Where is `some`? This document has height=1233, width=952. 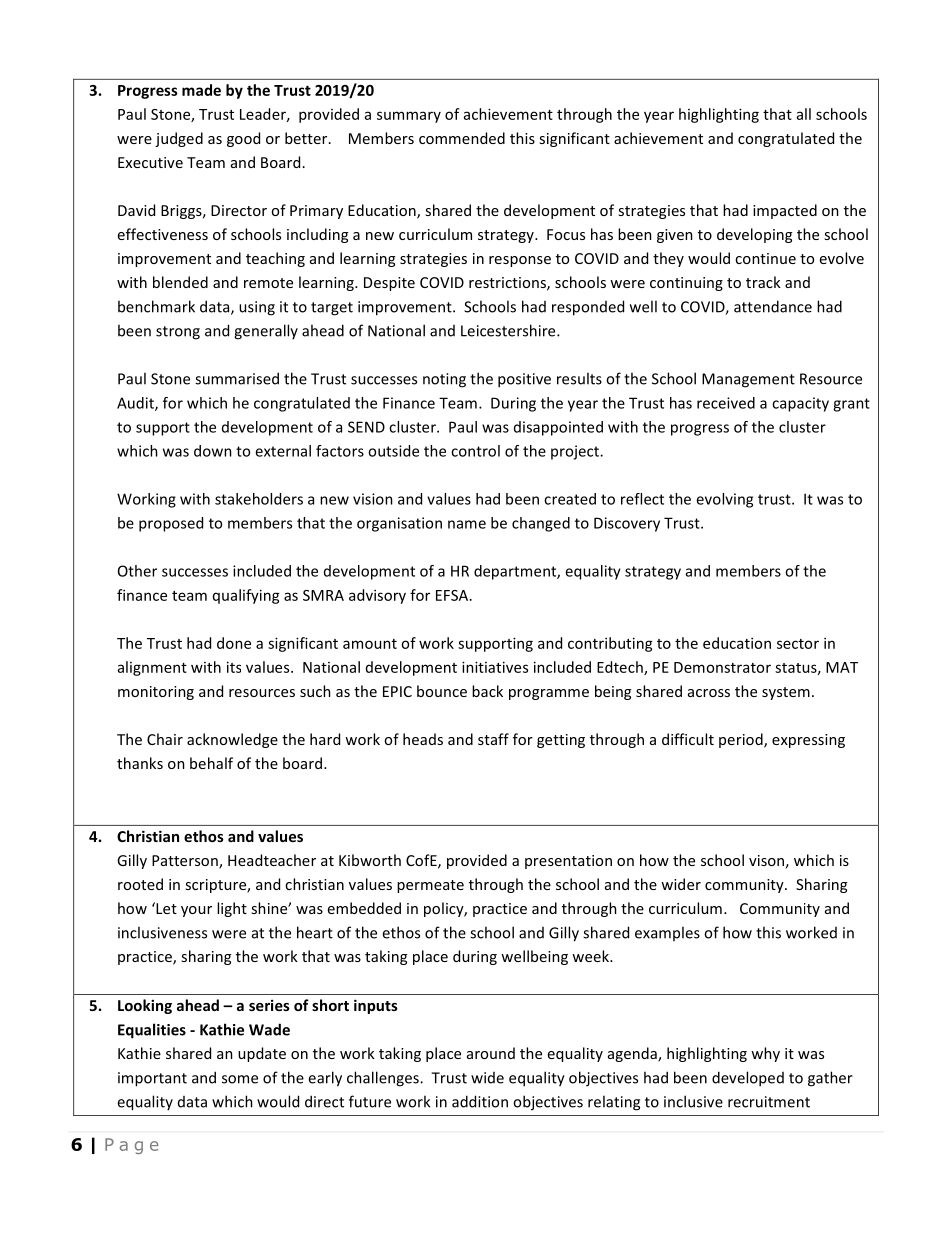
some is located at coordinates (240, 1079).
